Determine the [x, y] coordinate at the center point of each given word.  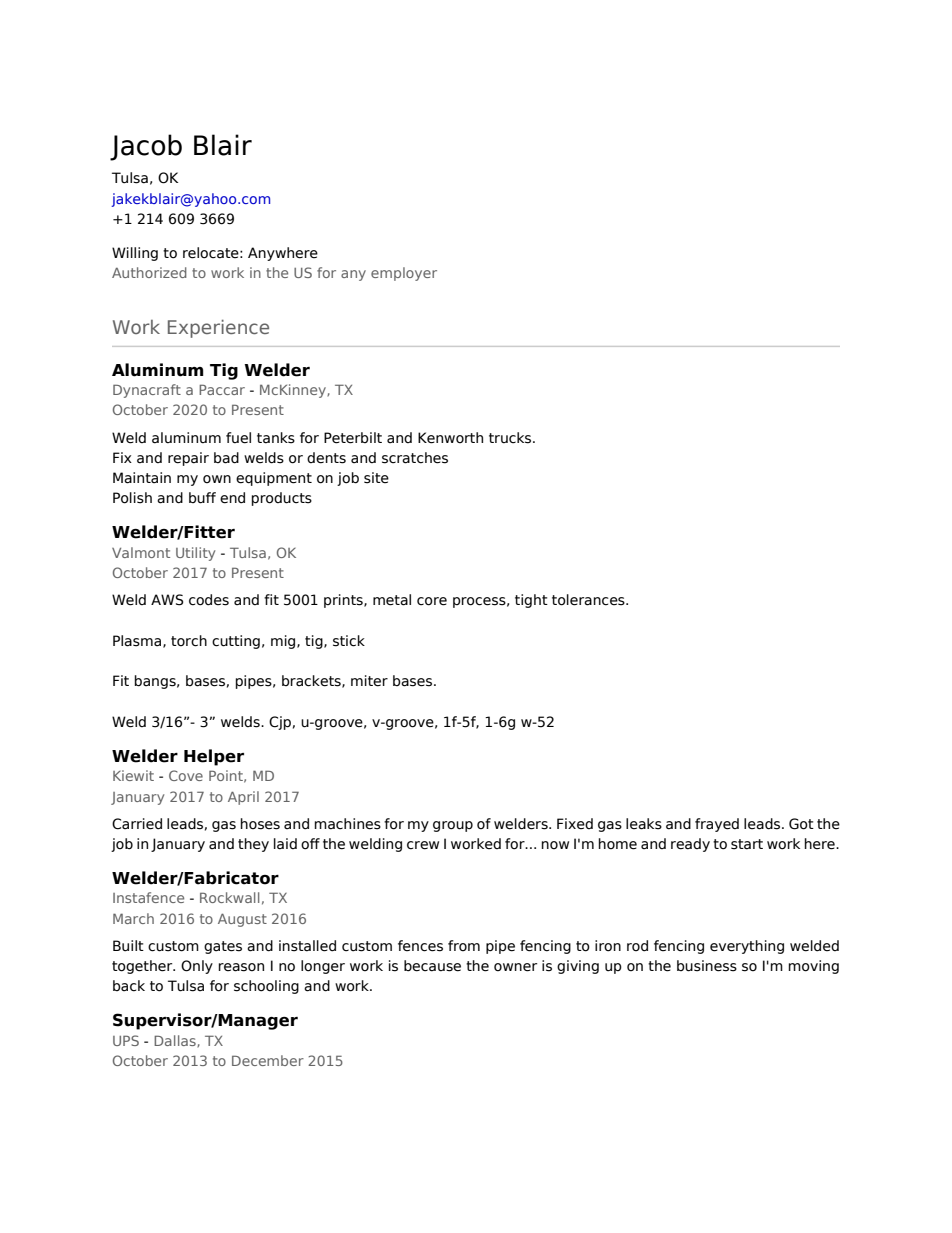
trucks [511, 438]
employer [404, 274]
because [432, 966]
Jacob [146, 147]
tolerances [589, 600]
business [707, 966]
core [432, 601]
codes [209, 600]
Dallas [176, 1041]
